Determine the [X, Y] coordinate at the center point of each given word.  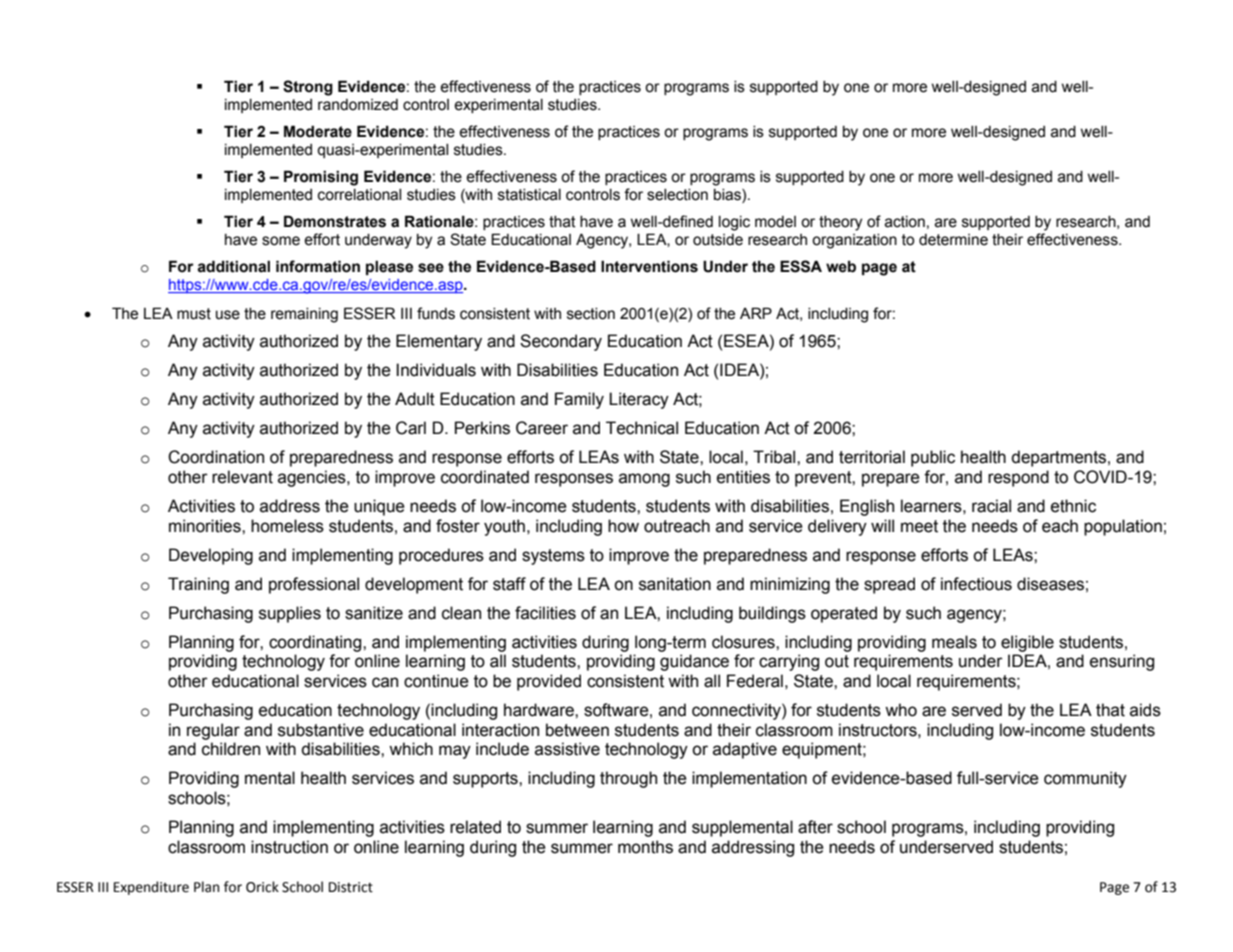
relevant [242, 477]
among [644, 480]
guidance [694, 662]
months [645, 847]
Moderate [318, 131]
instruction [289, 847]
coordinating [316, 643]
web [841, 266]
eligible [1027, 643]
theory [840, 223]
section [591, 314]
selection [677, 195]
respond [1018, 478]
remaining [304, 315]
